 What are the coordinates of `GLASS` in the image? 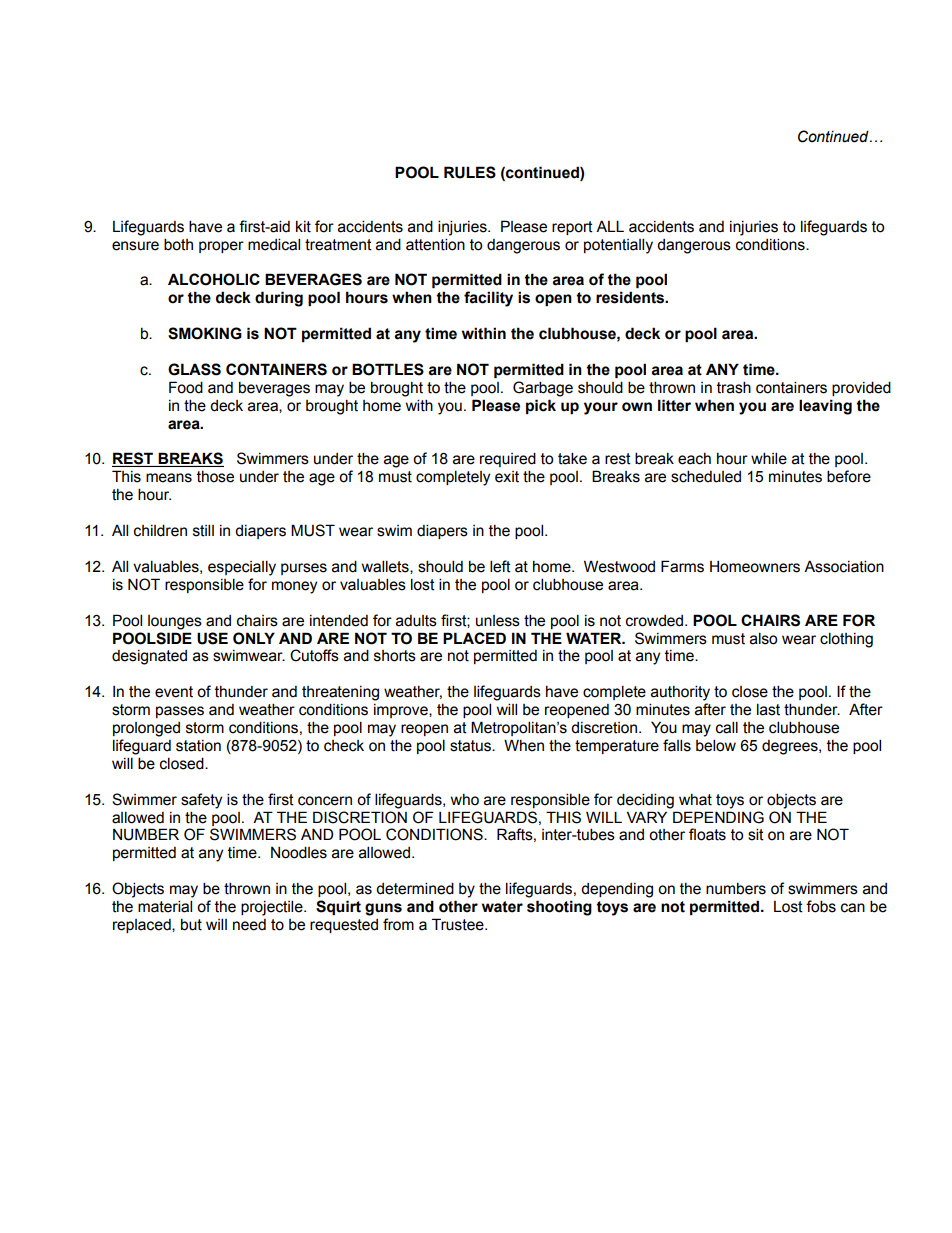 It's located at (194, 369).
